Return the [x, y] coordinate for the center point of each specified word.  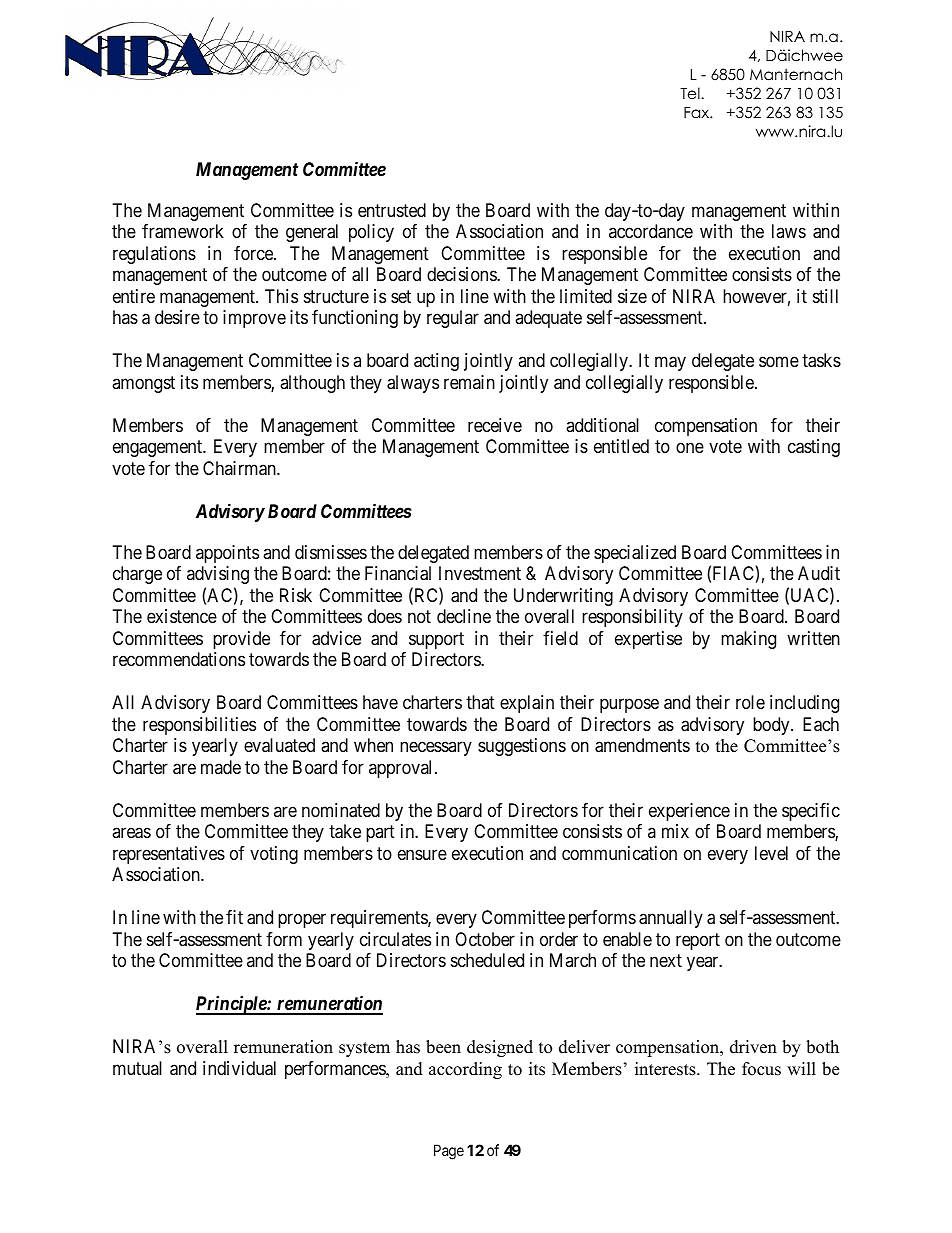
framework [183, 231]
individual [239, 1068]
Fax [698, 112]
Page [449, 1152]
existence [182, 616]
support [436, 640]
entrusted [392, 210]
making [748, 640]
